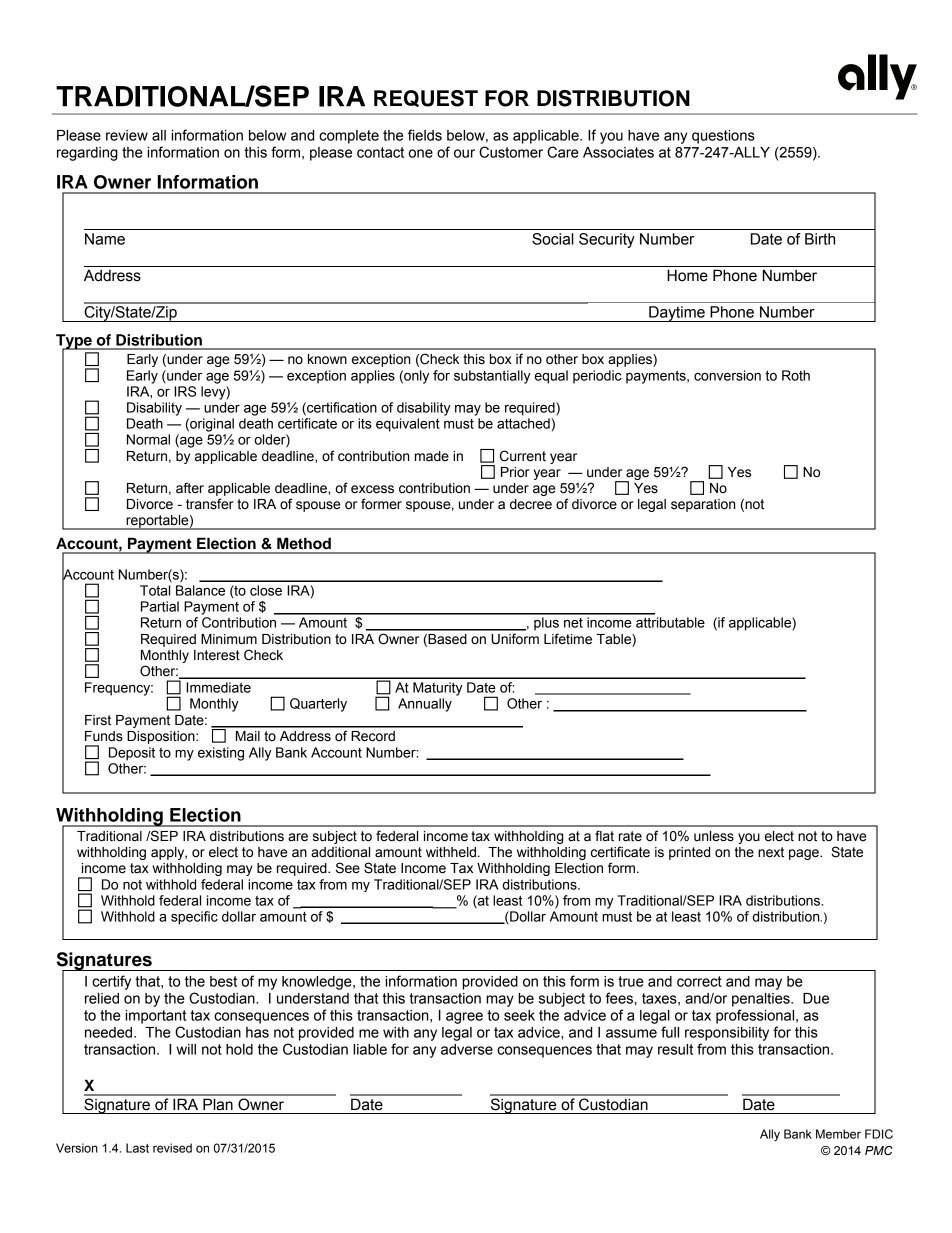  What do you see at coordinates (464, 153) in the image?
I see `our` at bounding box center [464, 153].
